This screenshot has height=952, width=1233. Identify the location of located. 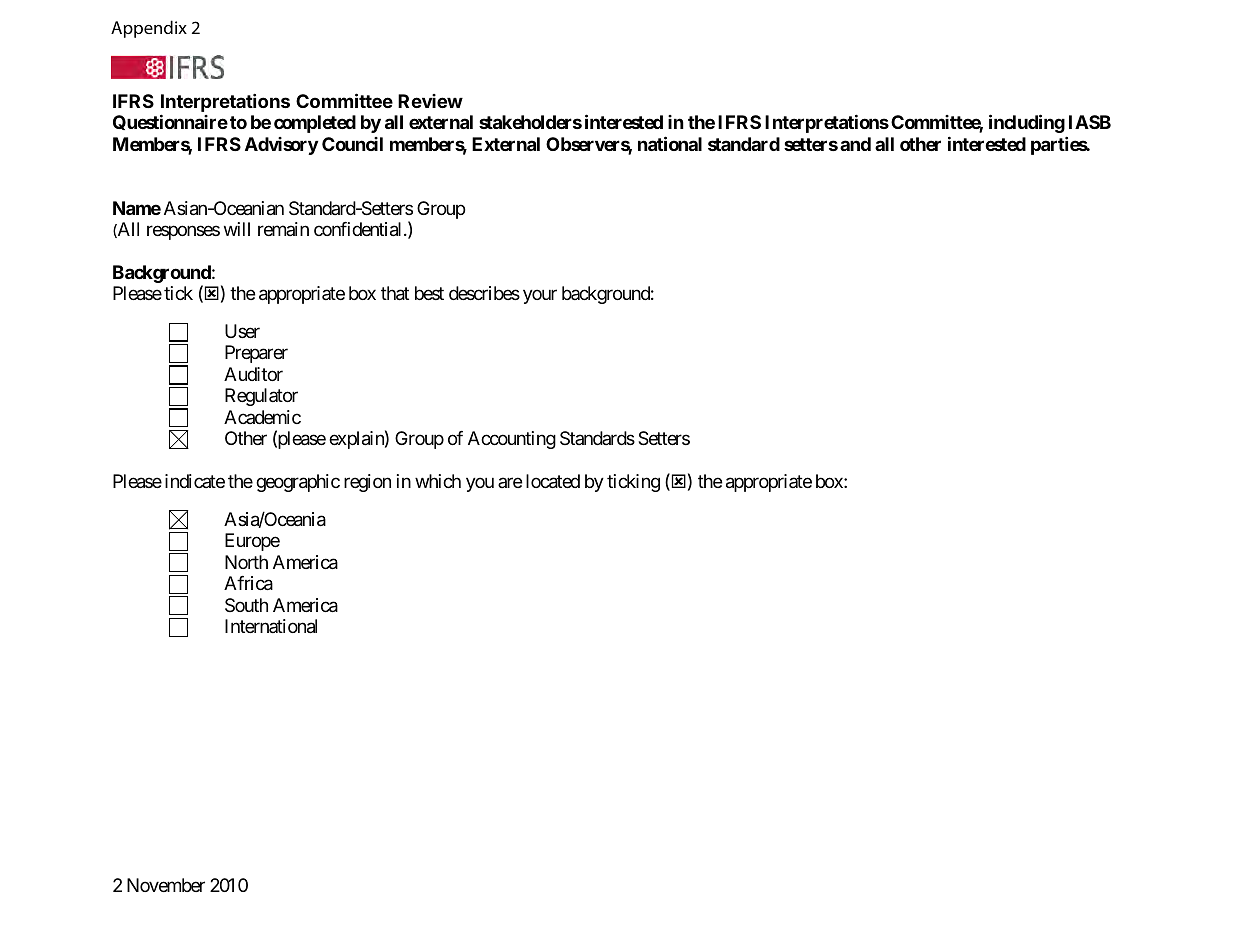
(553, 481).
